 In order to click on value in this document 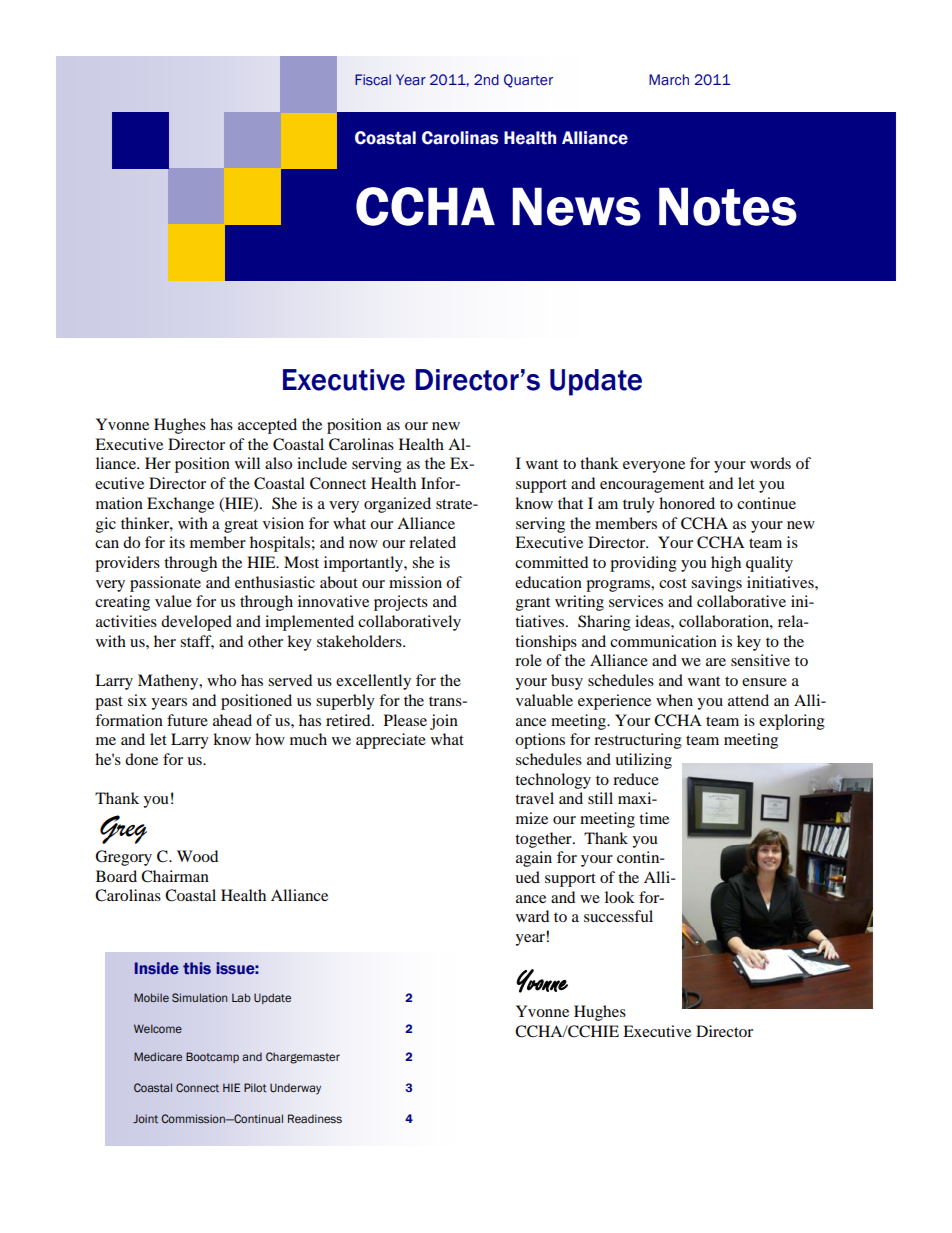, I will do `click(173, 601)`.
